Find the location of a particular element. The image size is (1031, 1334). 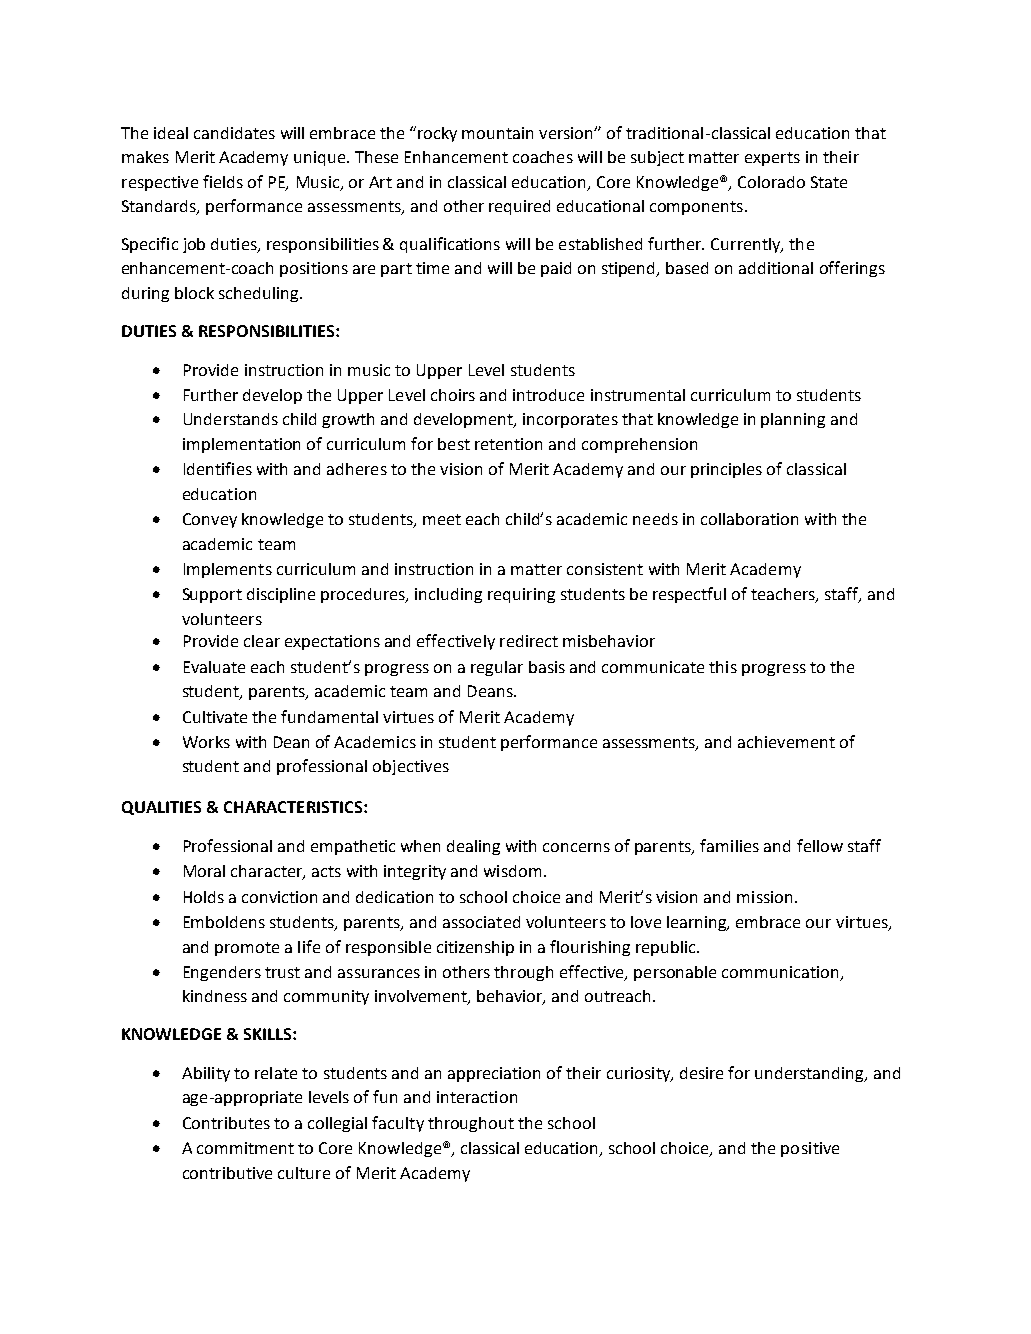

mission is located at coordinates (764, 897).
